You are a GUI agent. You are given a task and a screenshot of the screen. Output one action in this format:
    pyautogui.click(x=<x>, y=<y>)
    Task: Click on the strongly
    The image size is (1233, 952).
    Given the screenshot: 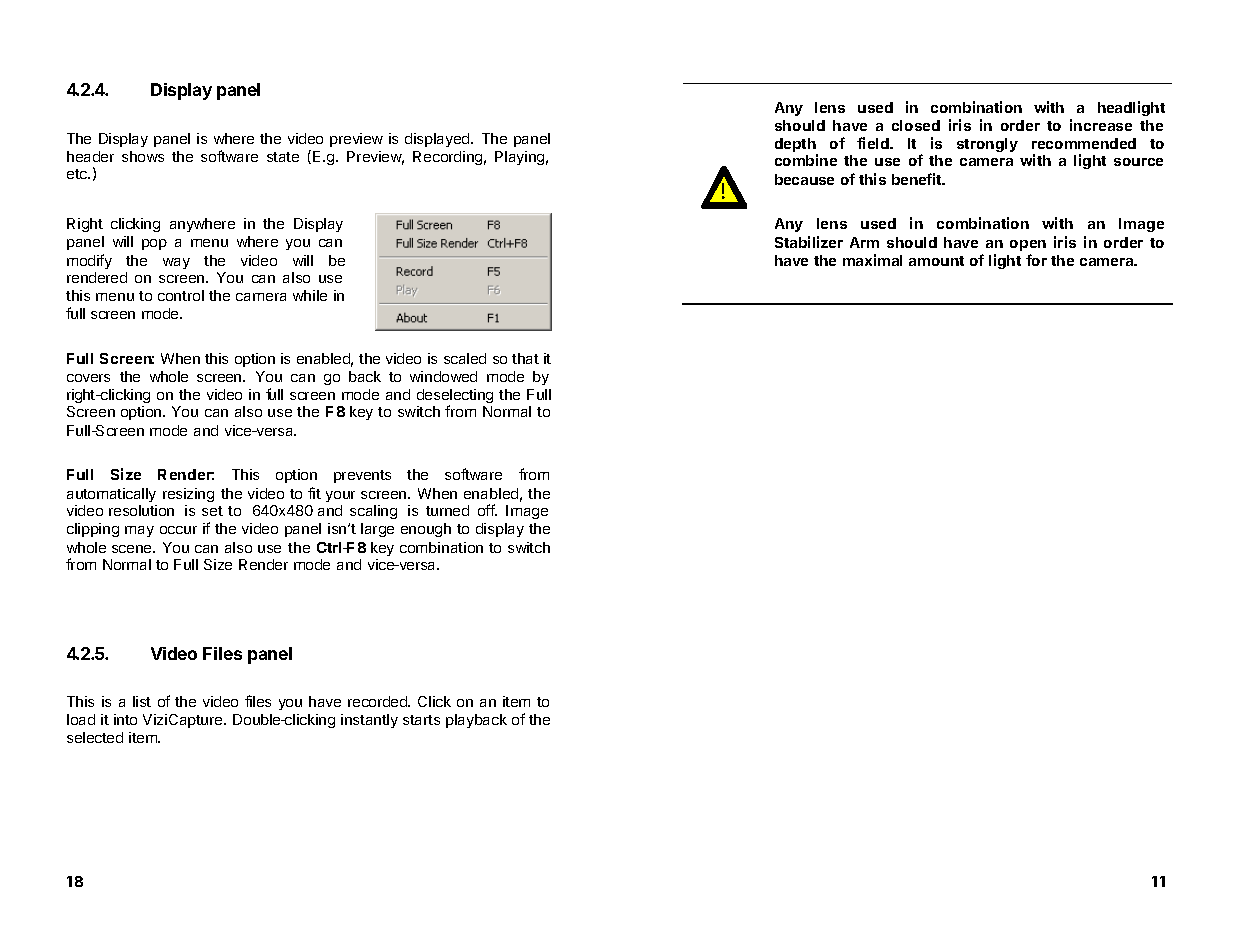 What is the action you would take?
    pyautogui.click(x=987, y=145)
